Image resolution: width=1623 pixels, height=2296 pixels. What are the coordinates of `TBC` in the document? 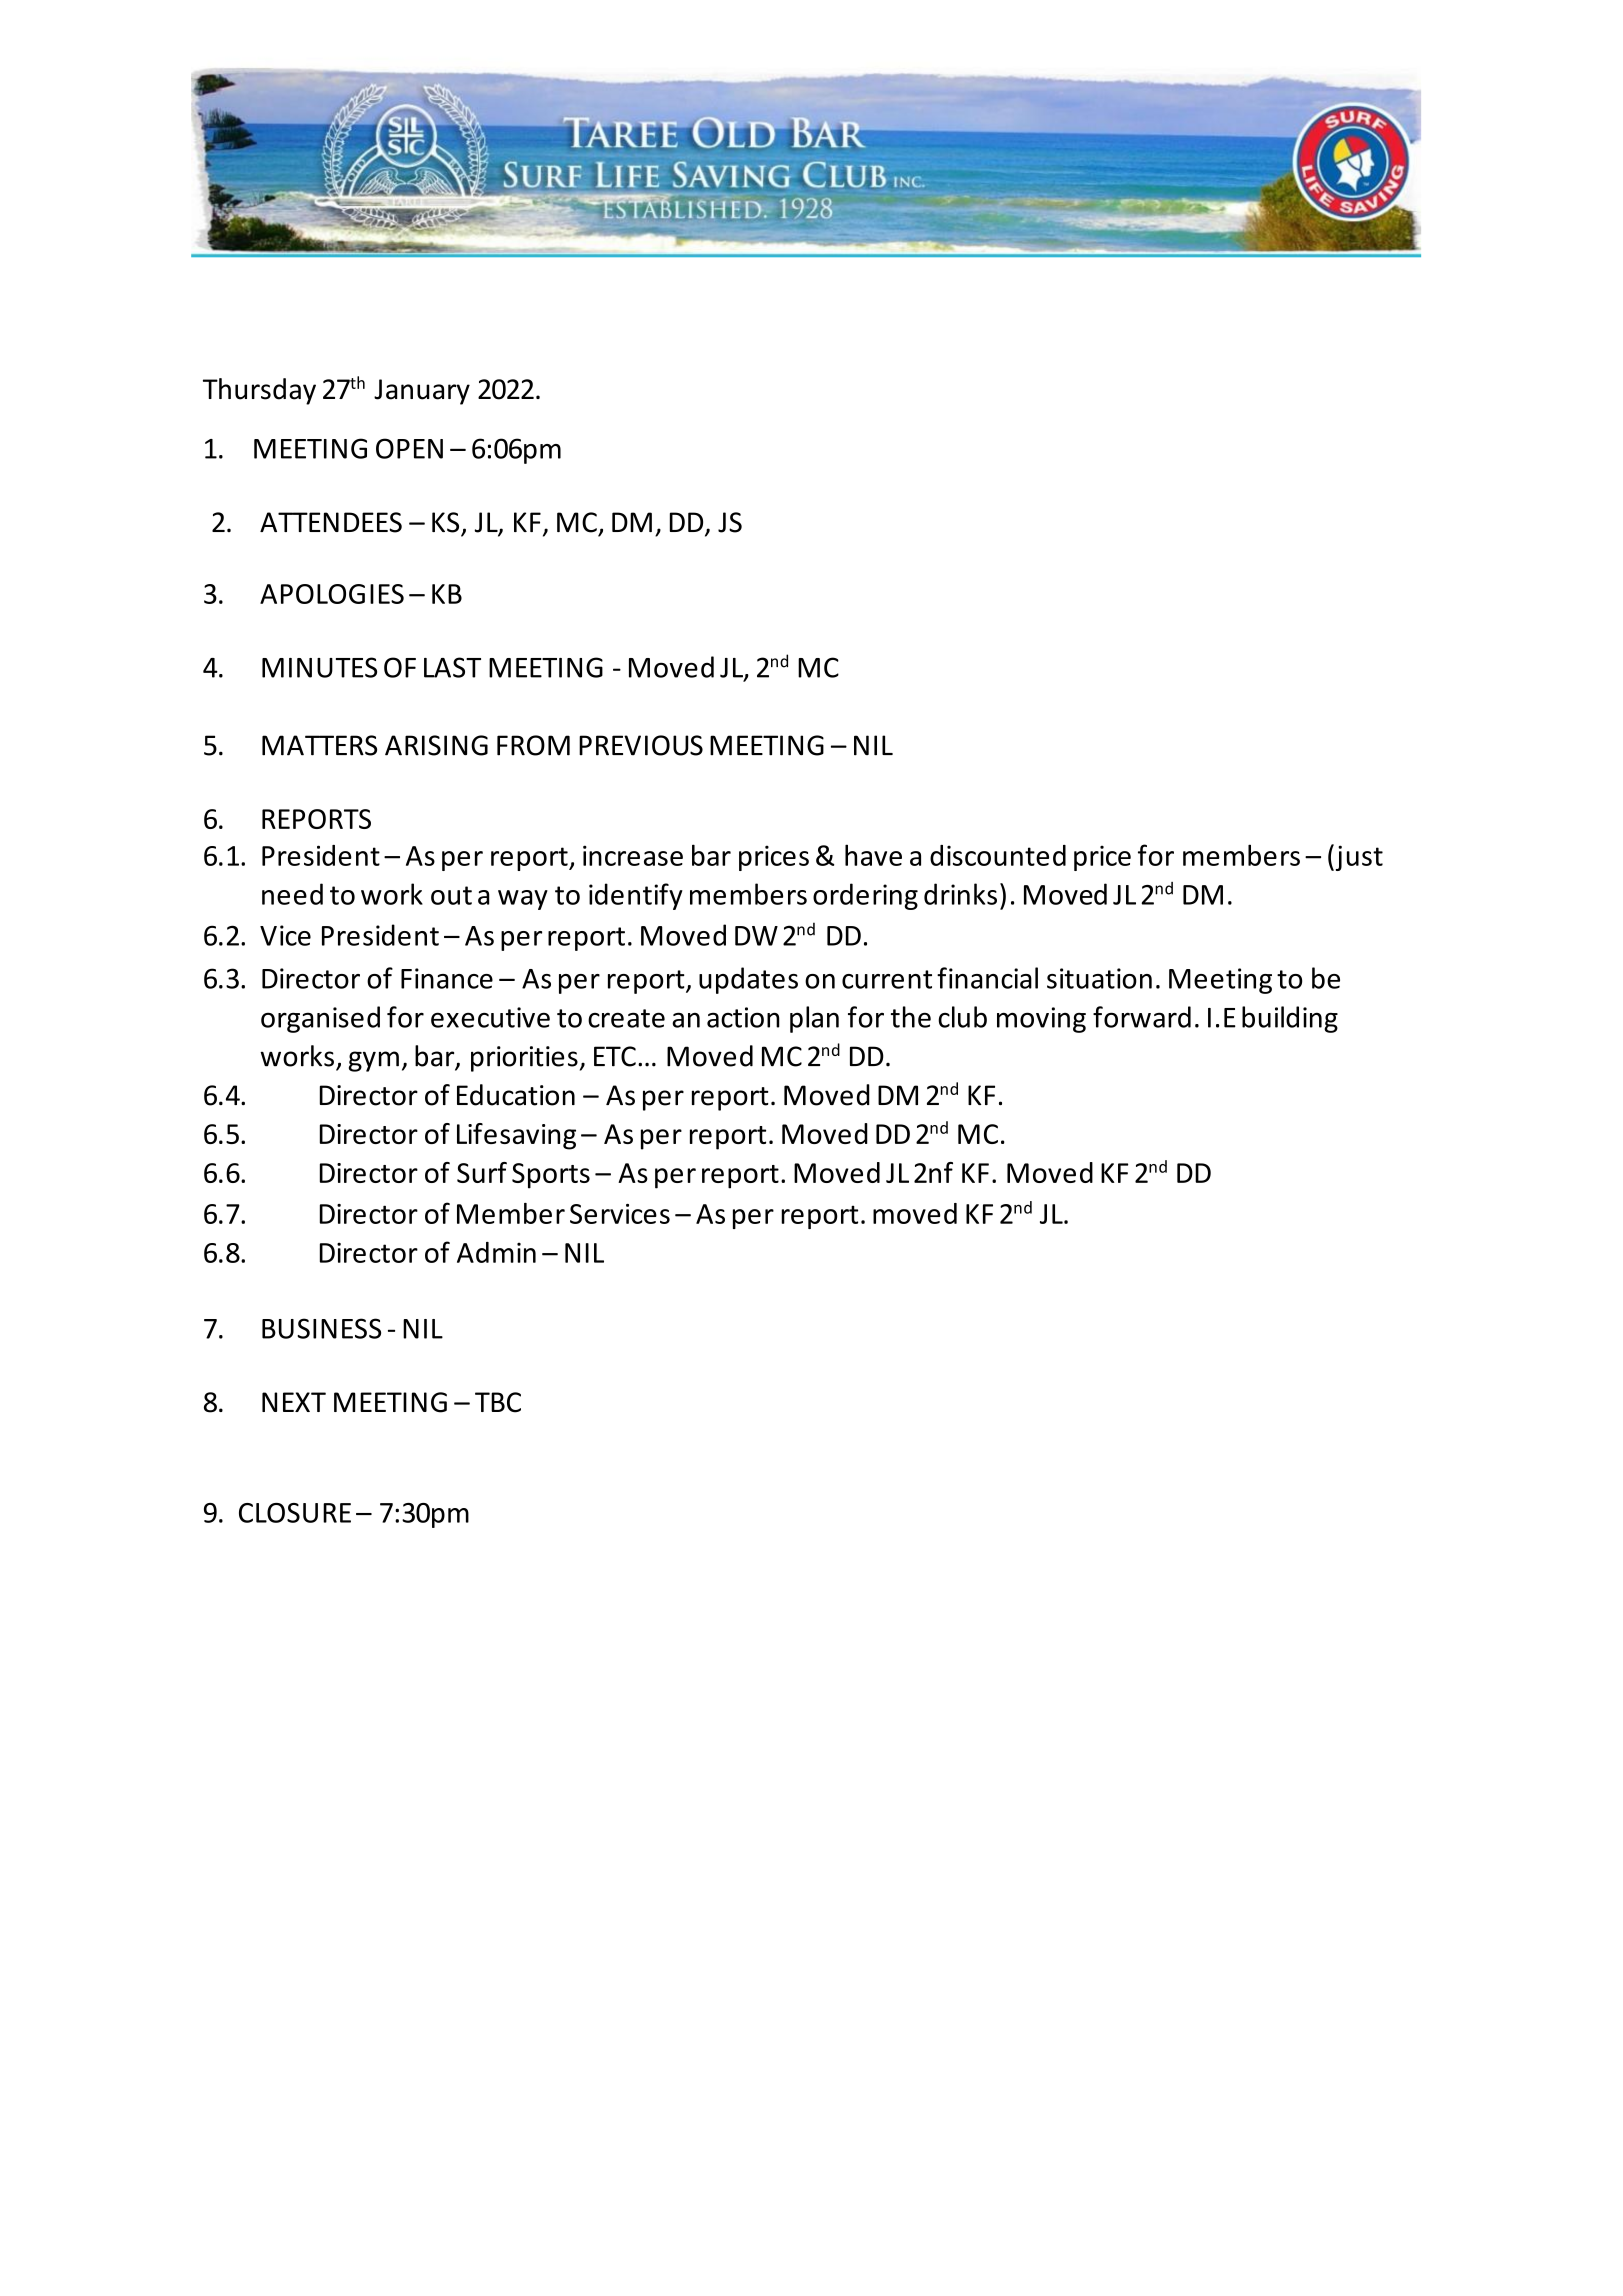 It's located at (498, 1402).
